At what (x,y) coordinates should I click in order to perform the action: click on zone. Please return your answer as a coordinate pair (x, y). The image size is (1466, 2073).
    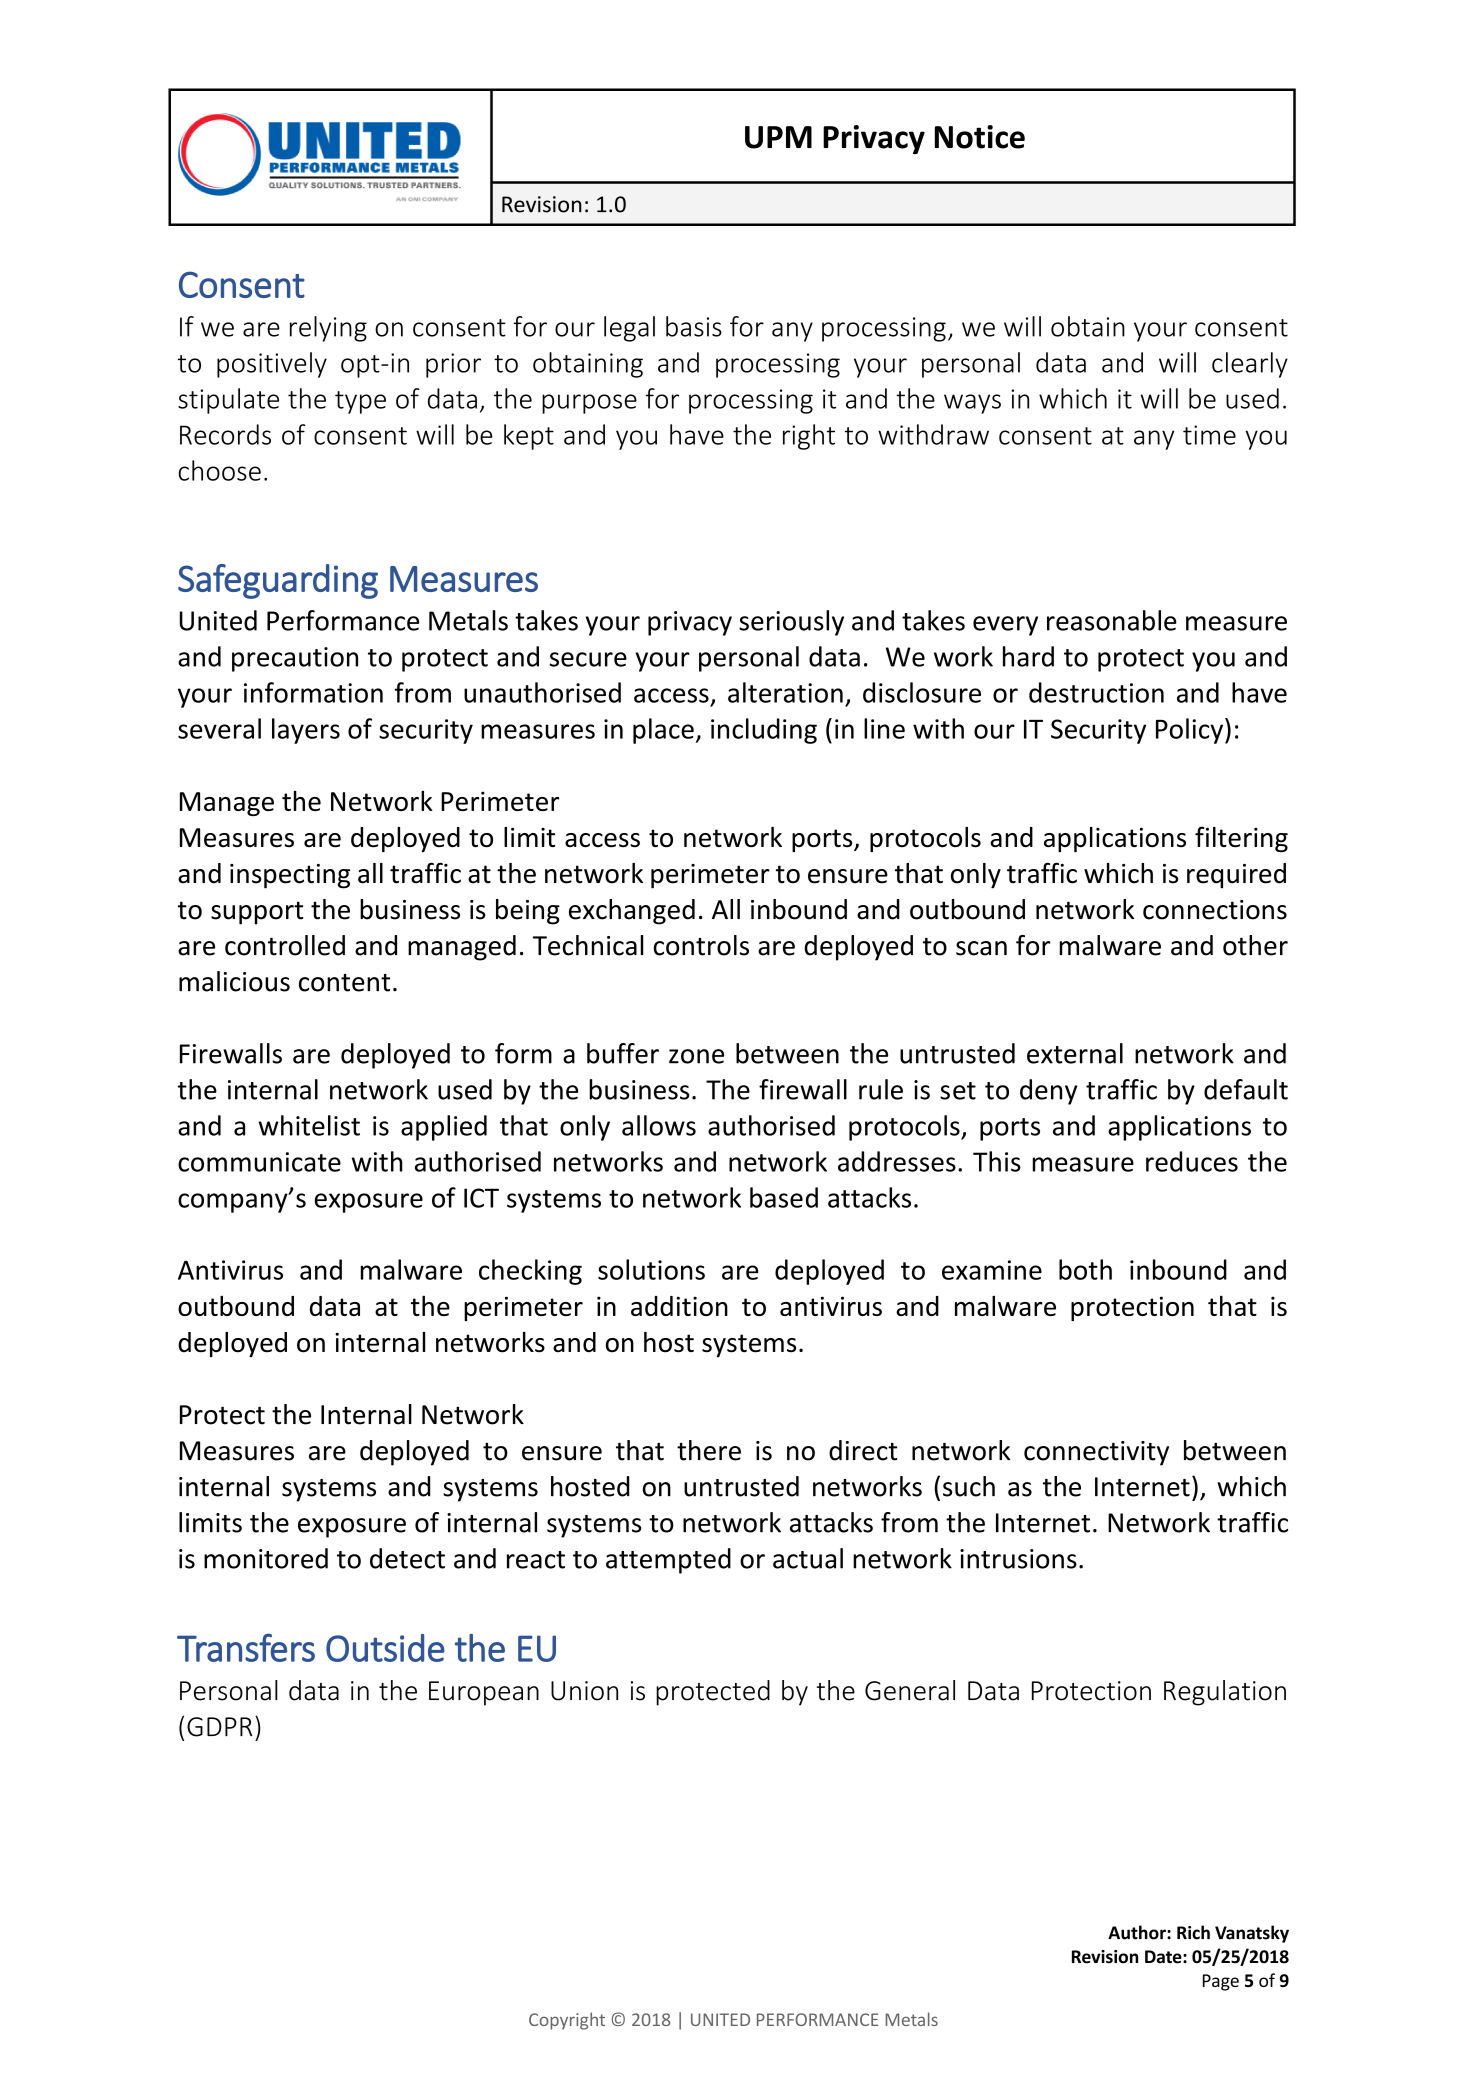
    Looking at the image, I should click on (696, 1056).
